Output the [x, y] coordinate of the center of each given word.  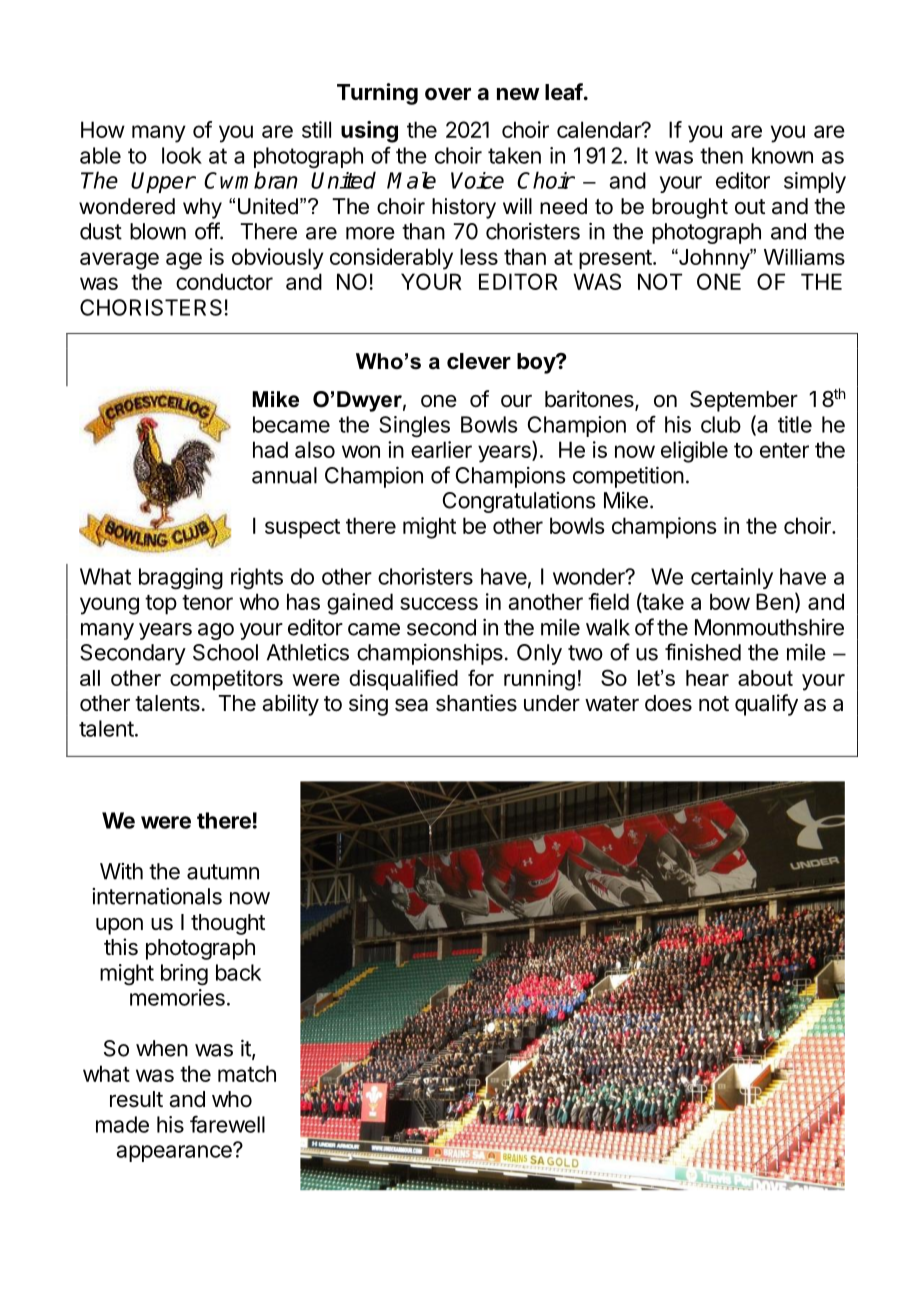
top [161, 605]
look [182, 155]
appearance [175, 1152]
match [247, 1073]
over [448, 94]
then [721, 155]
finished [703, 652]
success [439, 603]
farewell [227, 1124]
